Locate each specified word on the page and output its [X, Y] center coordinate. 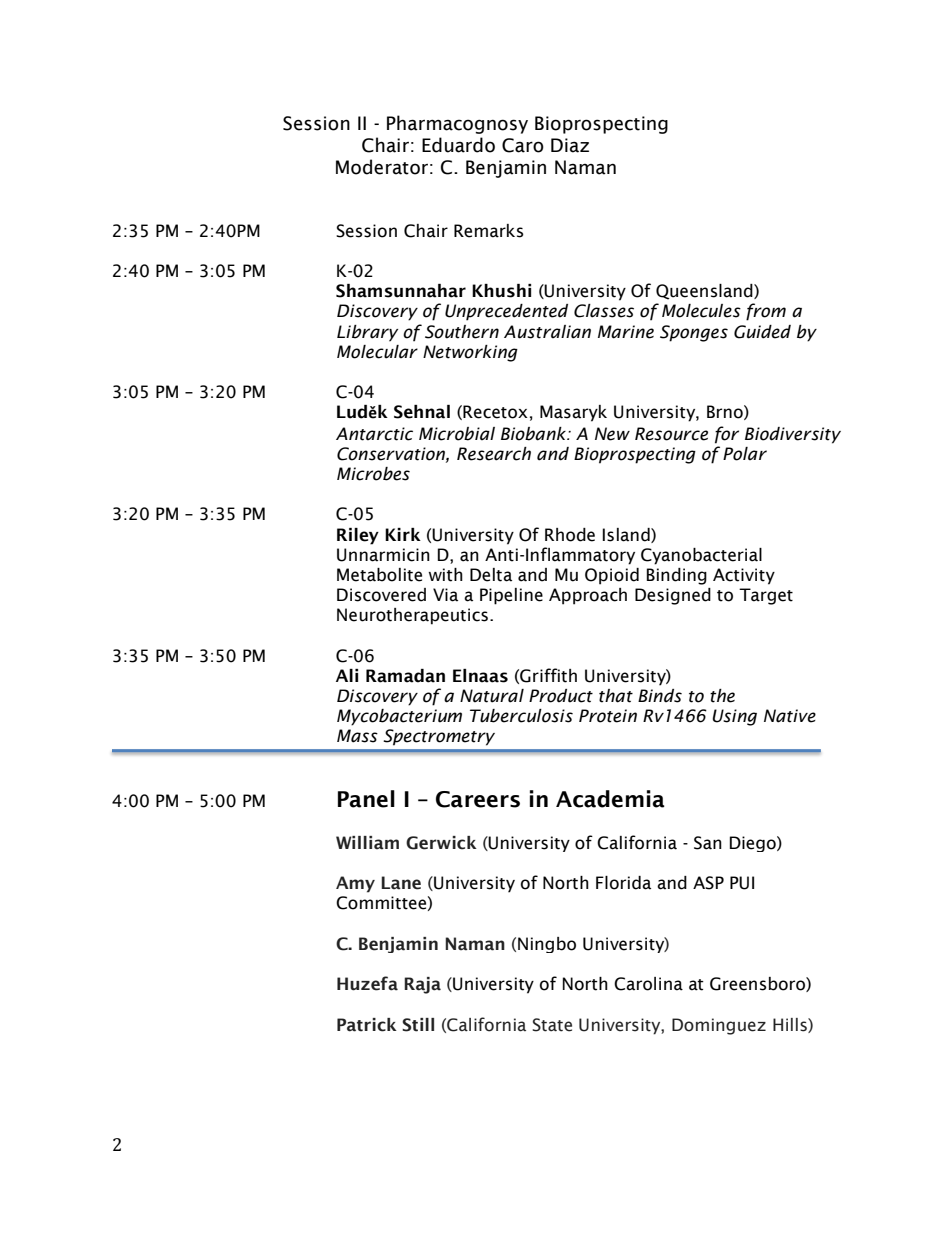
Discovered [381, 595]
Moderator [382, 167]
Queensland [705, 292]
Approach [588, 596]
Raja [422, 985]
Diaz [570, 145]
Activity [744, 576]
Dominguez [719, 1026]
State [552, 1025]
